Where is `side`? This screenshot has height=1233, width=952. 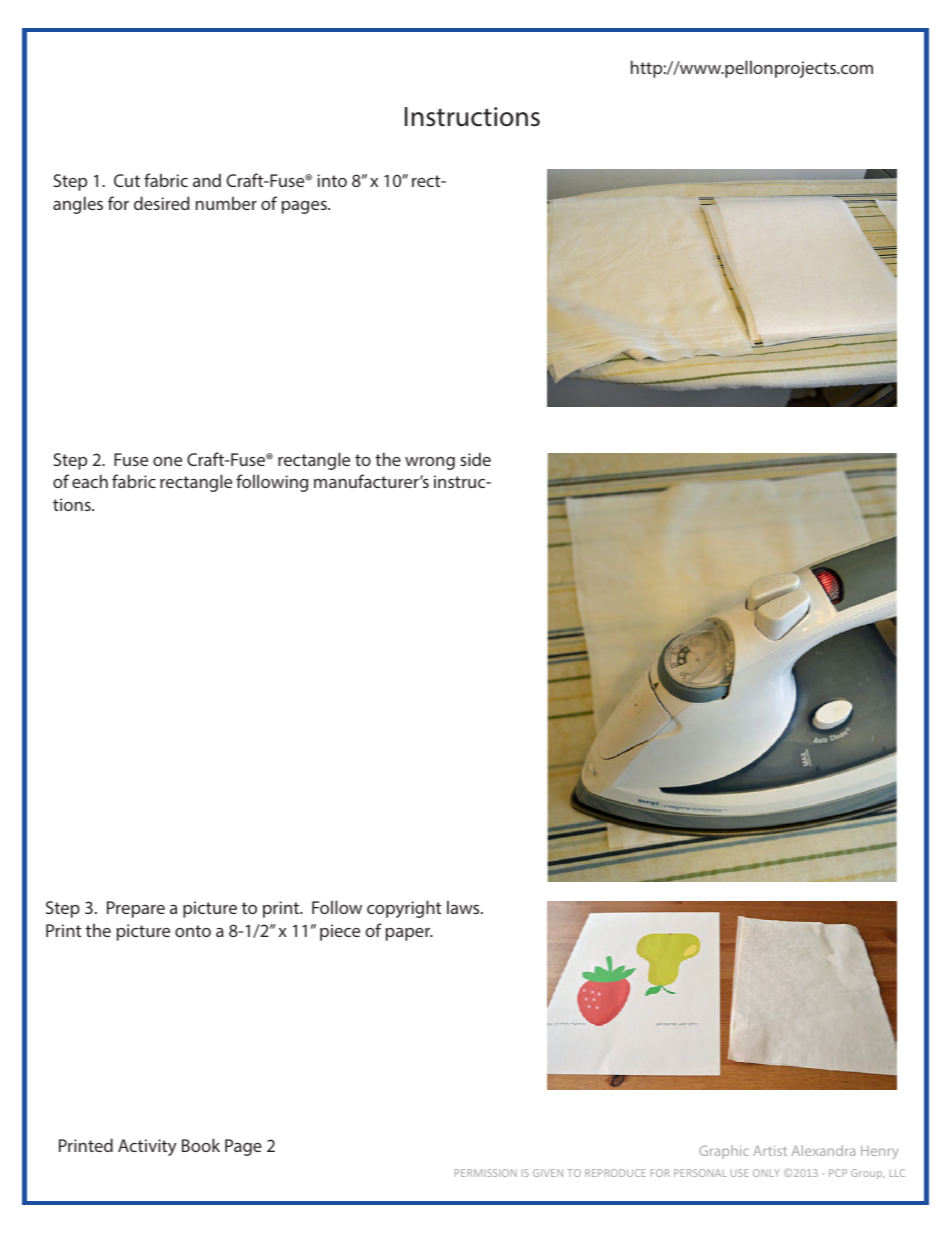 side is located at coordinates (475, 459).
